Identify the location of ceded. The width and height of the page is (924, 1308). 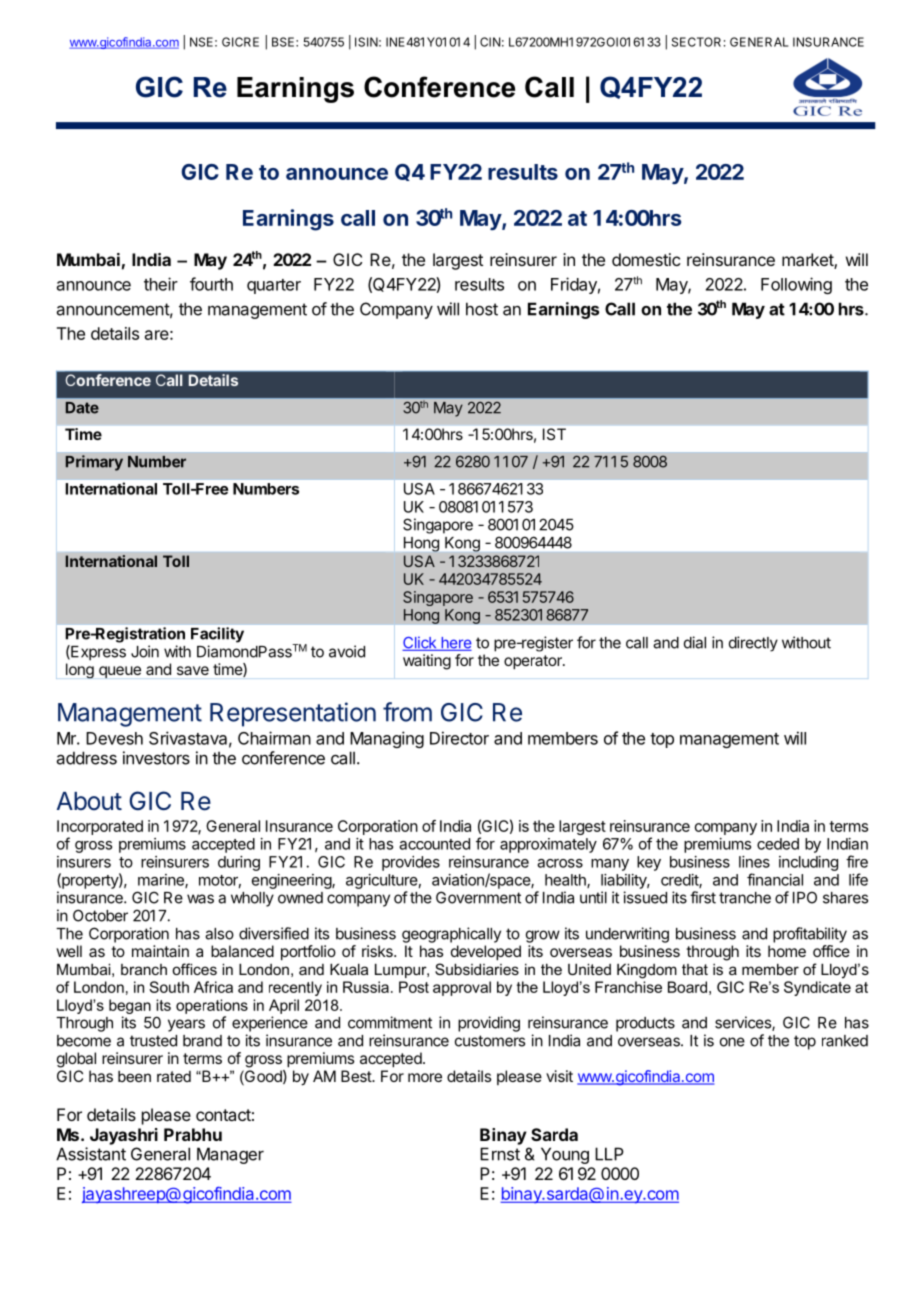
(778, 844).
